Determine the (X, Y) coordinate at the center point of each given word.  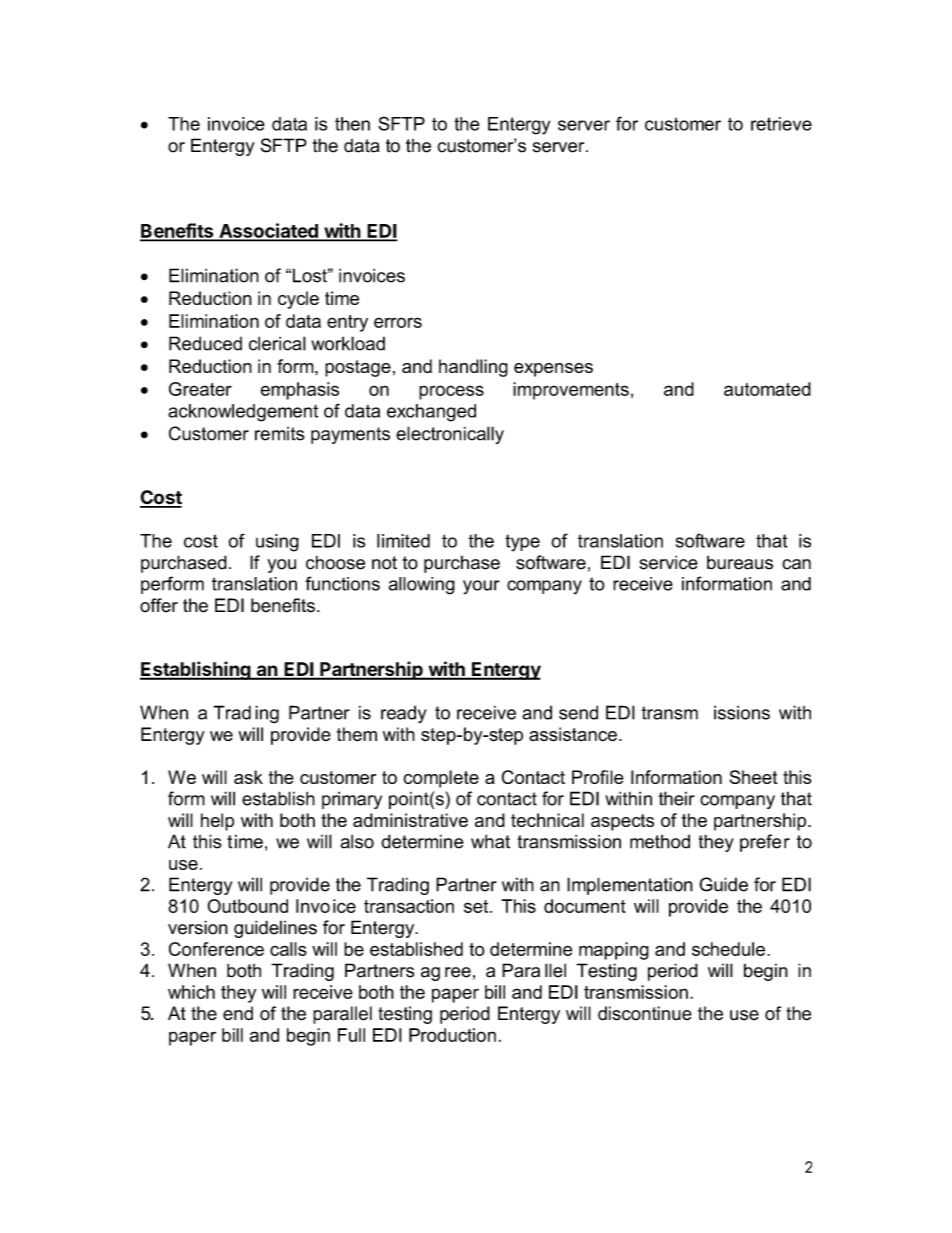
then (352, 124)
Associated (268, 231)
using (277, 543)
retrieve (781, 124)
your (481, 587)
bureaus (740, 562)
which (191, 992)
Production (452, 1035)
